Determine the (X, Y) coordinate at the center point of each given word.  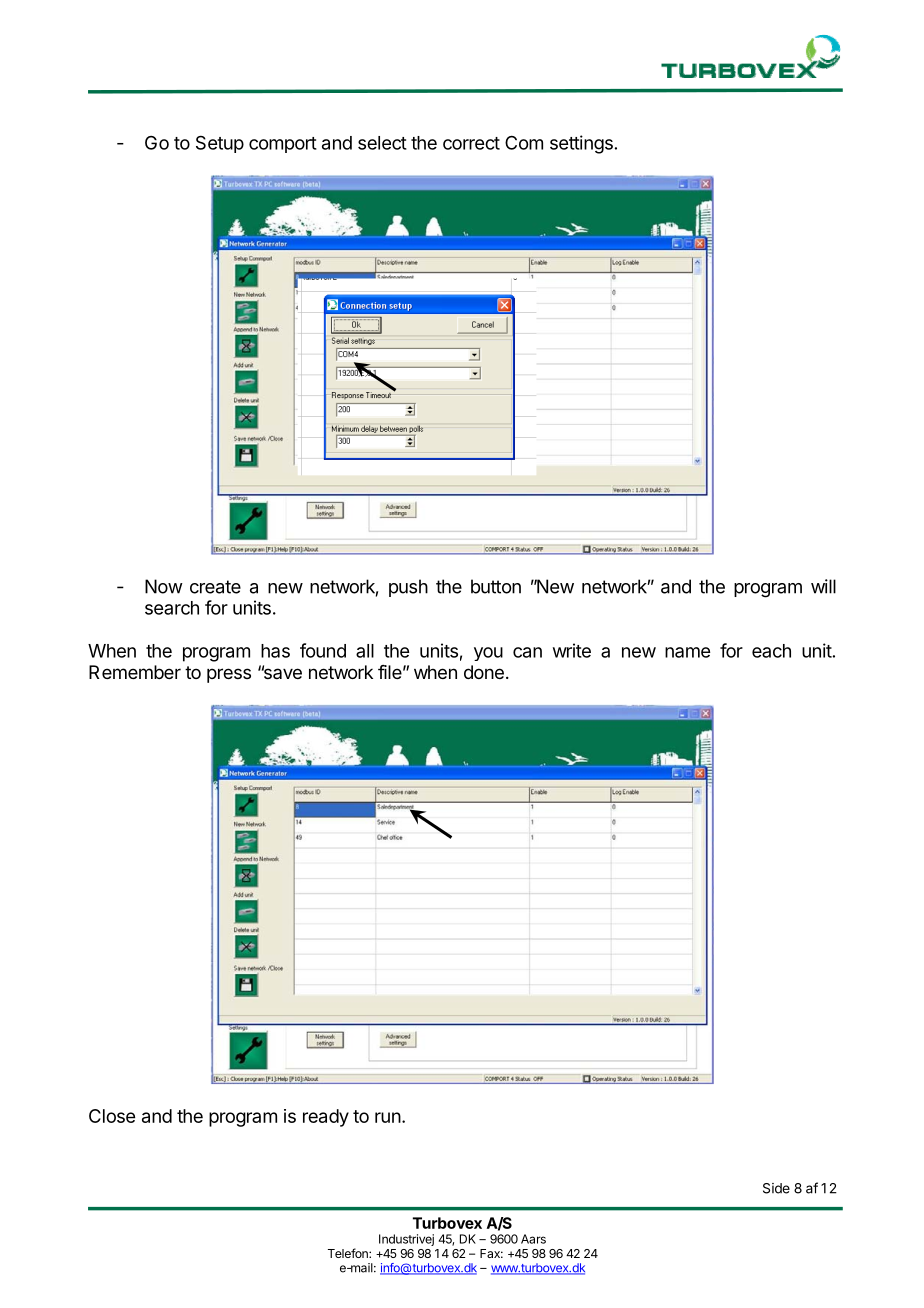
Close (112, 1116)
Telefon (349, 1253)
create (215, 587)
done (484, 672)
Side (776, 1188)
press (229, 675)
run (388, 1117)
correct (471, 143)
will (823, 586)
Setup (220, 144)
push (408, 588)
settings (581, 144)
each (771, 651)
